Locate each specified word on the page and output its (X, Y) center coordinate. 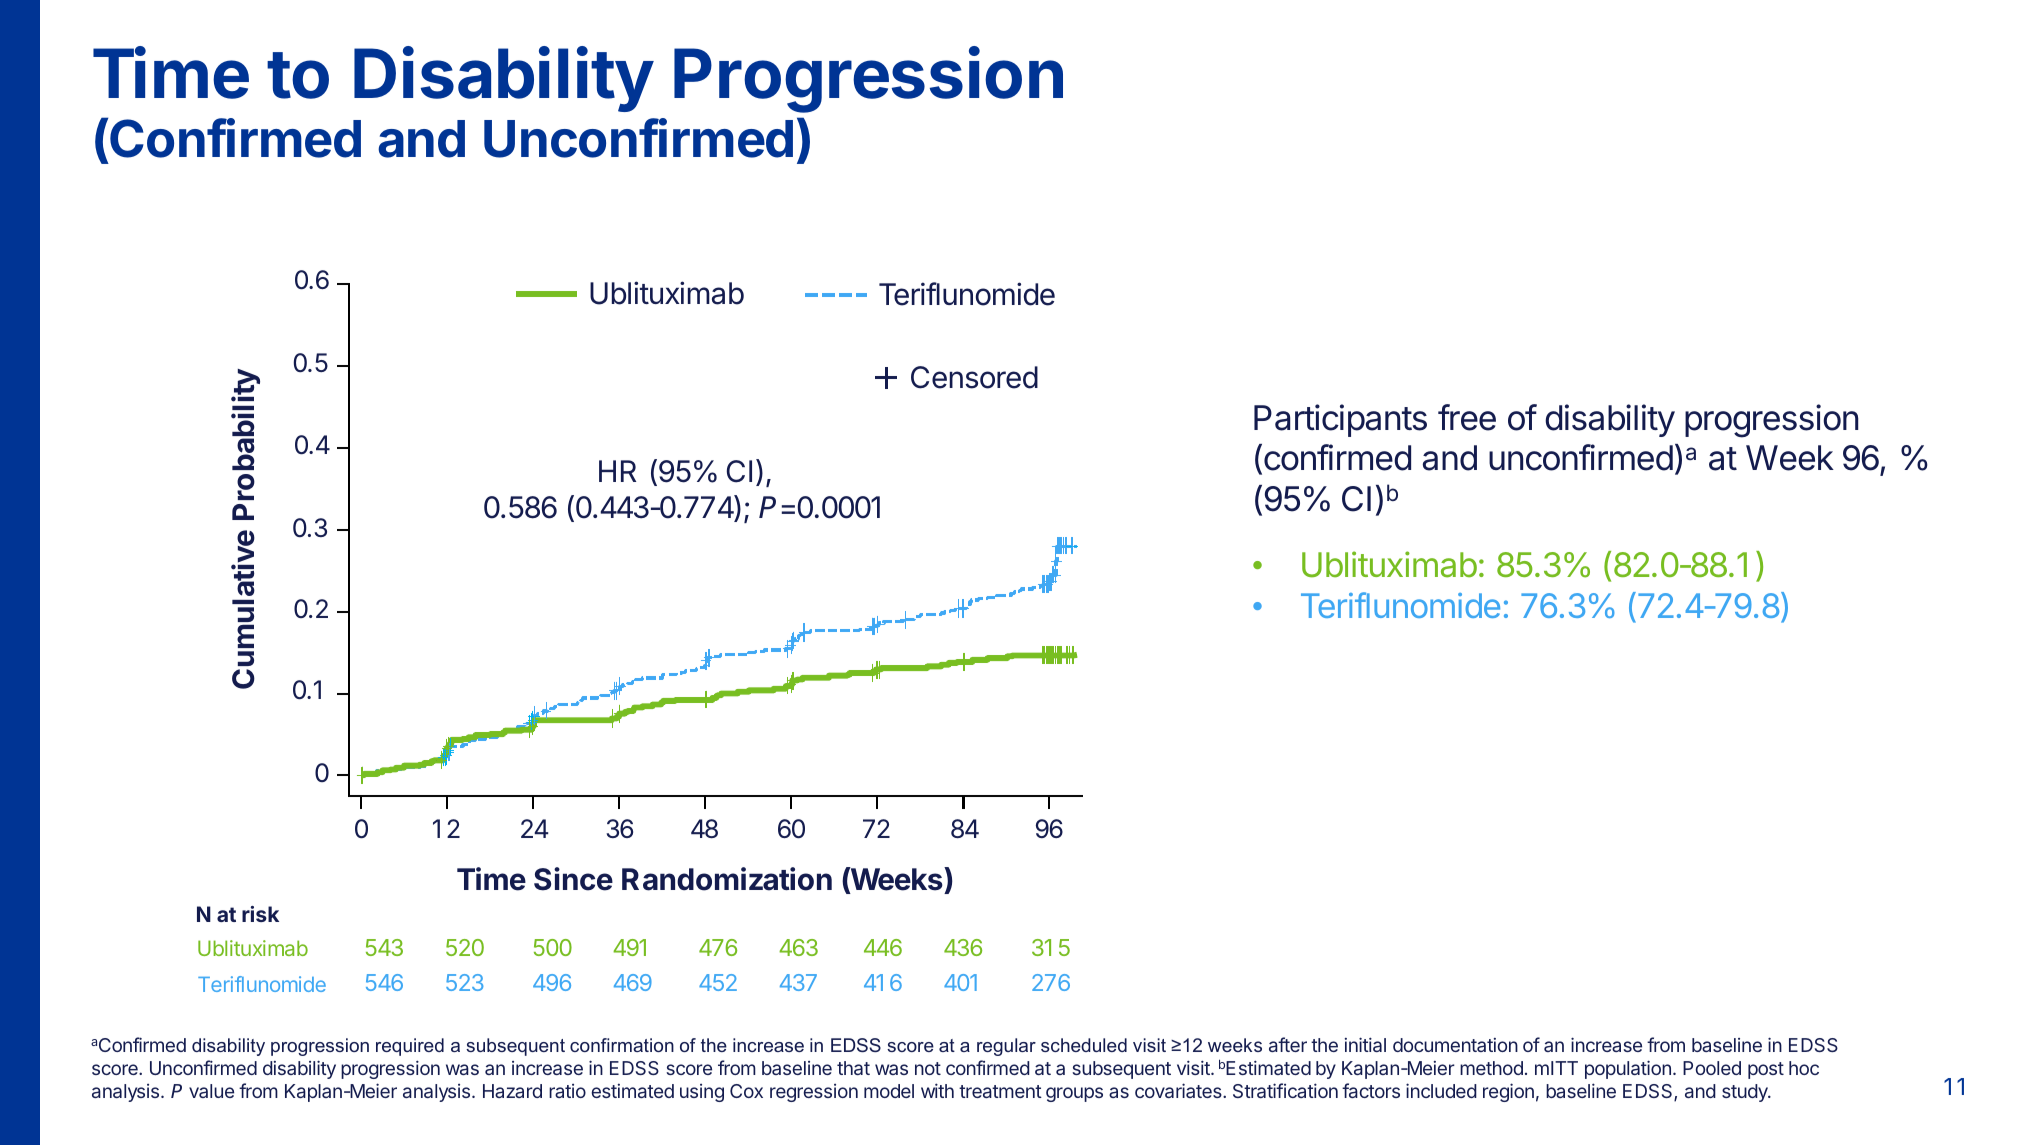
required (410, 1047)
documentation (1455, 1045)
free (1467, 417)
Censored (974, 377)
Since (573, 879)
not (928, 1068)
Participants (1340, 420)
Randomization (727, 879)
